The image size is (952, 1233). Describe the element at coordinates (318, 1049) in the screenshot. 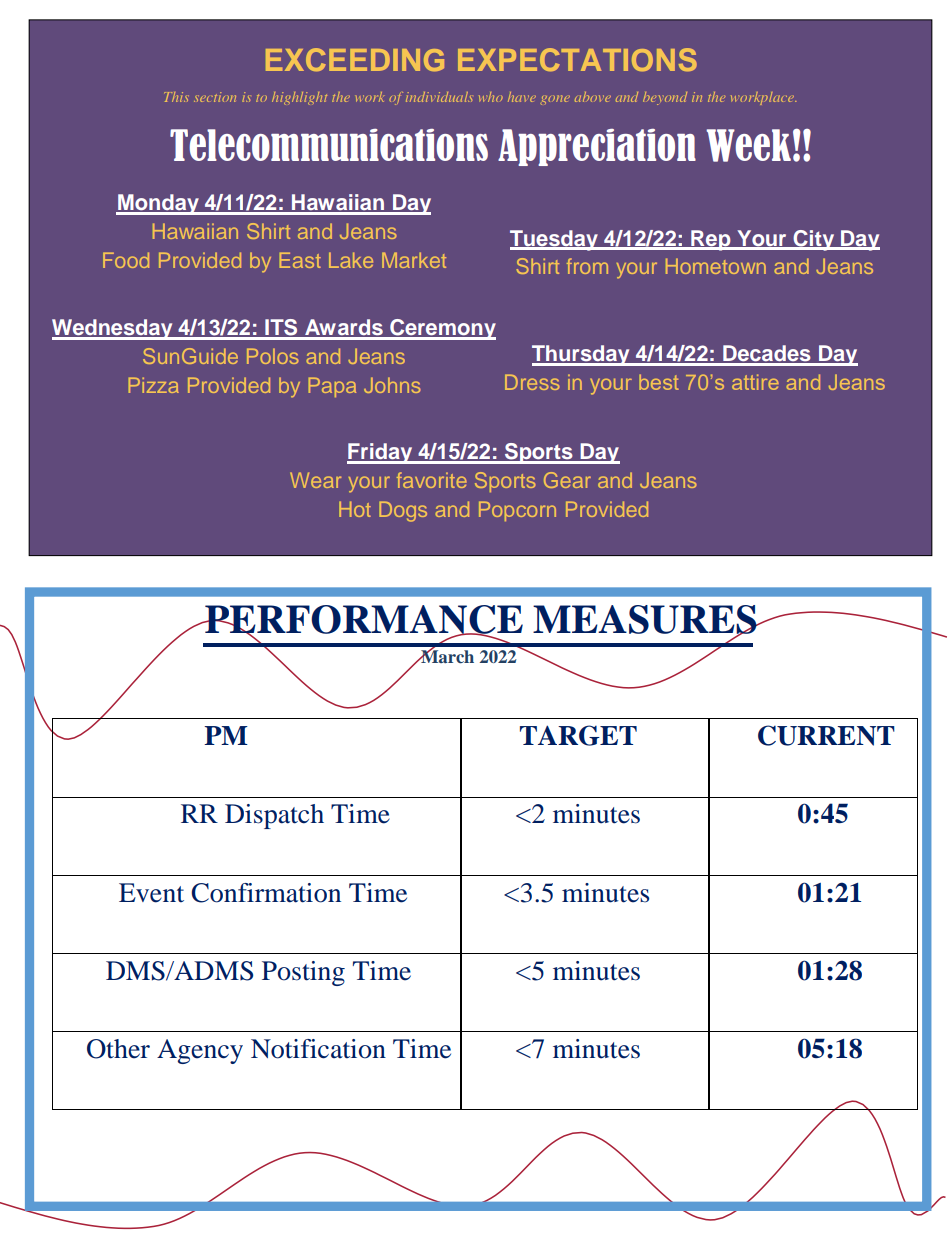

I see `Notification` at that location.
